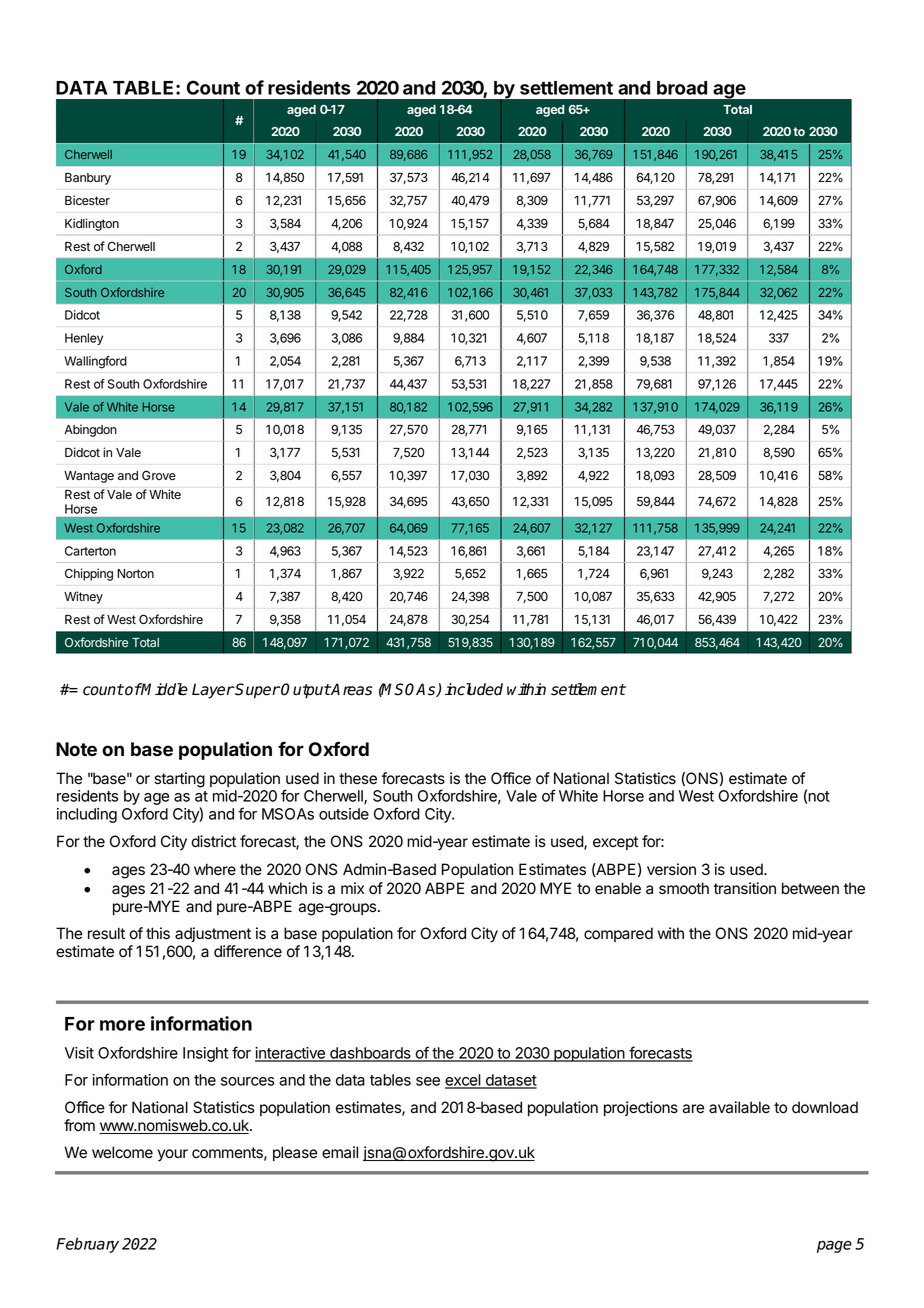 The width and height of the image is (924, 1308). I want to click on page, so click(834, 1246).
